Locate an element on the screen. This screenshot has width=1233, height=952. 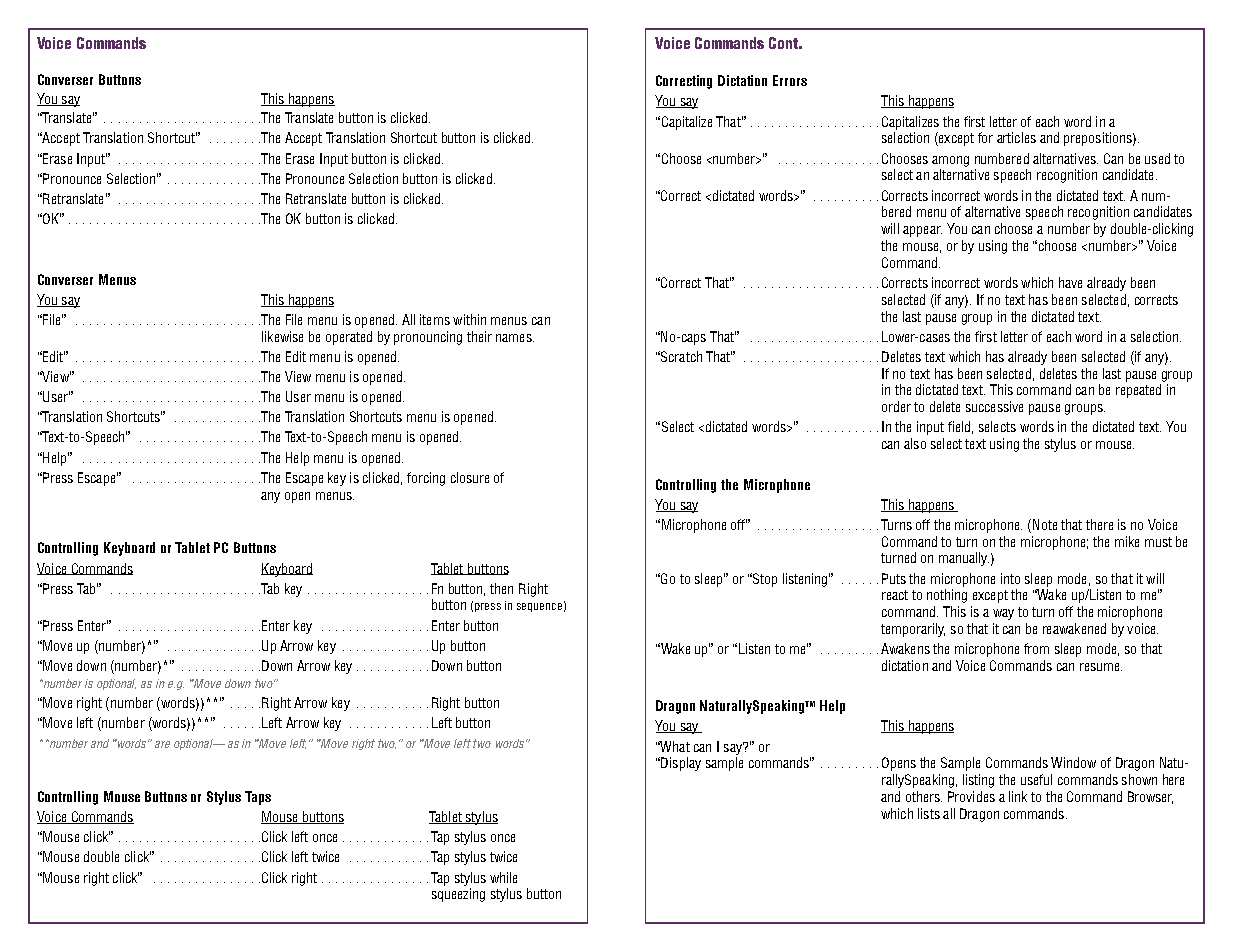
likewise is located at coordinates (282, 336).
